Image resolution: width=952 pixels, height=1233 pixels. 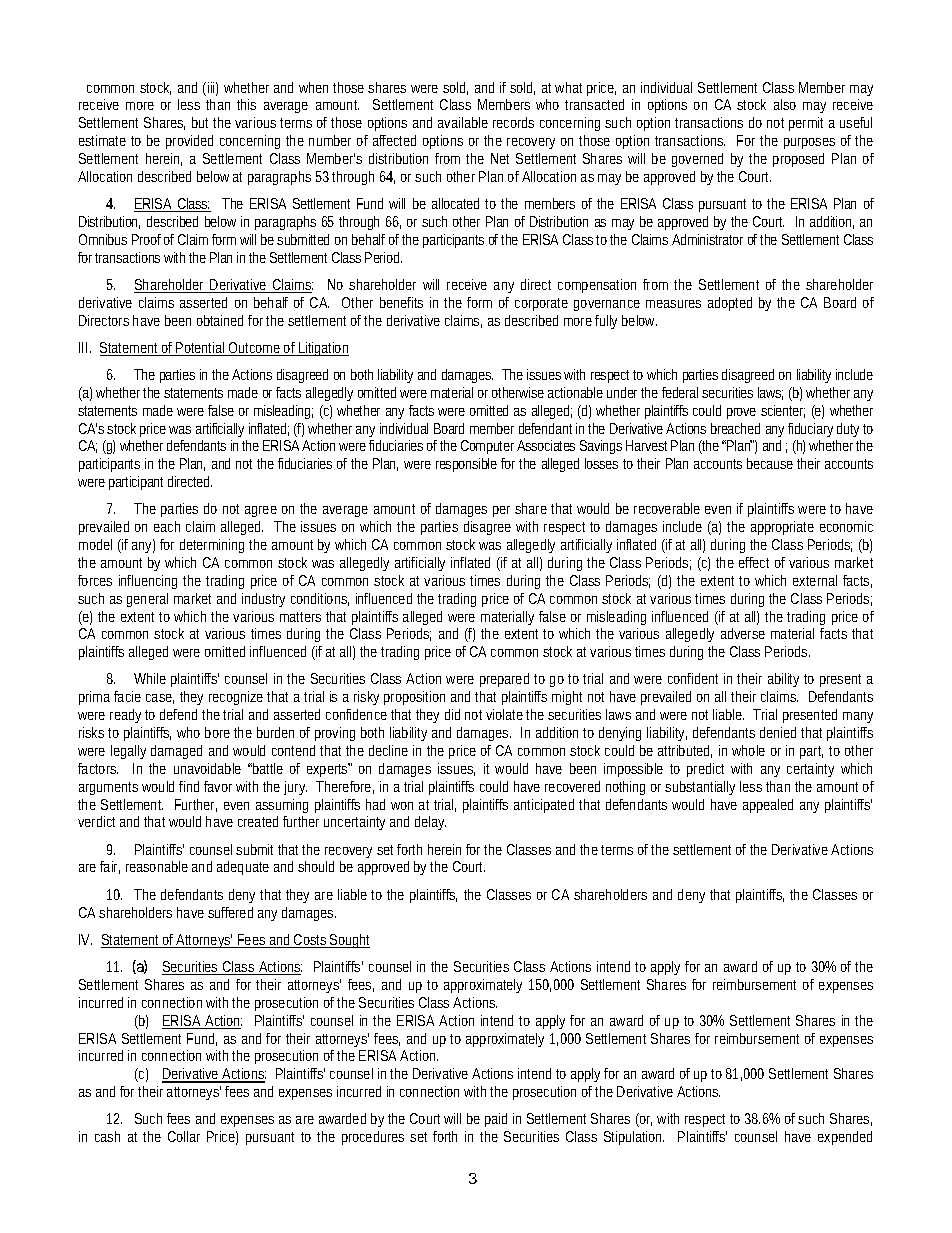 What do you see at coordinates (157, 866) in the screenshot?
I see `reasonable` at bounding box center [157, 866].
